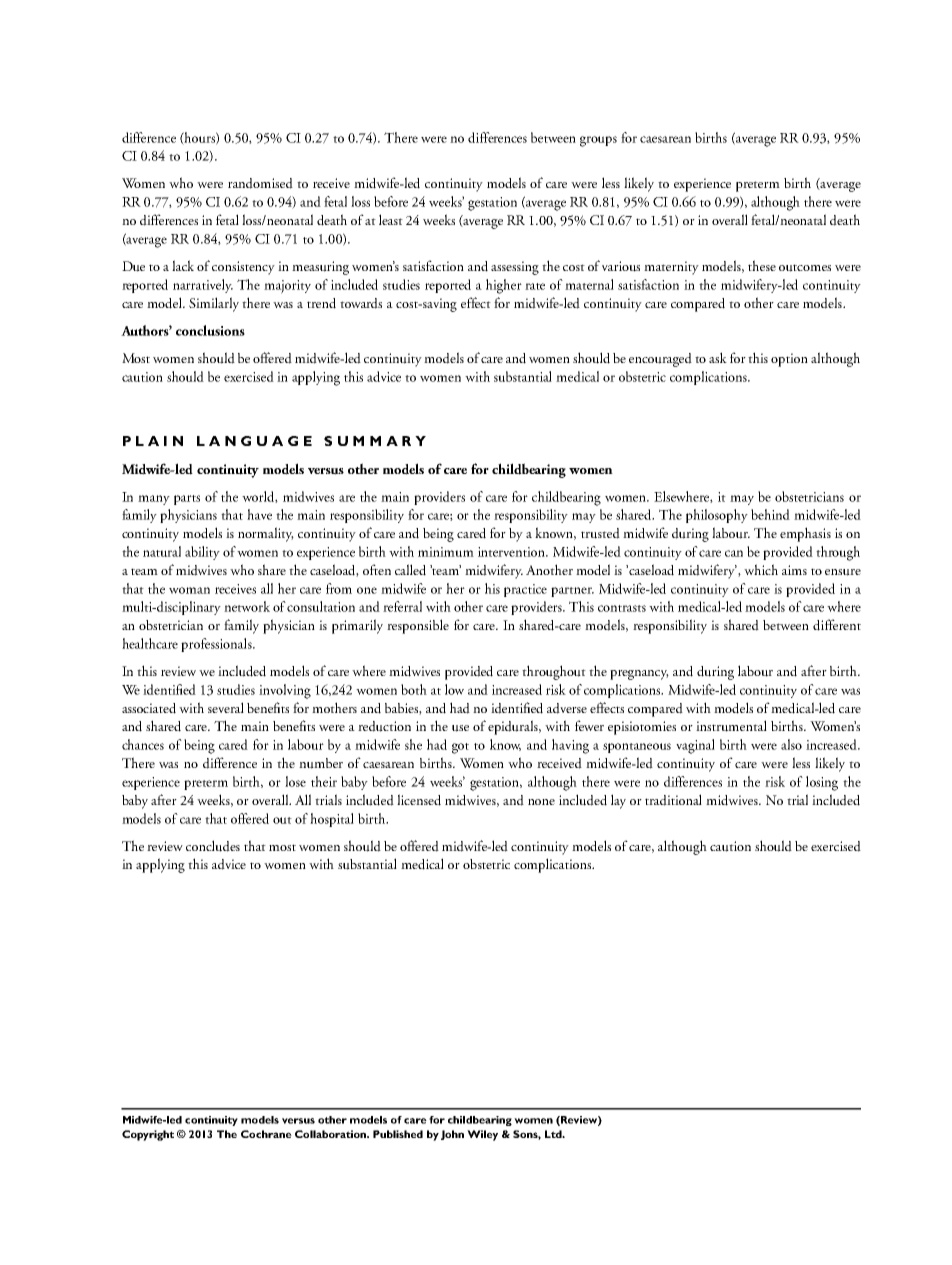  Describe the element at coordinates (260, 183) in the screenshot. I see `randomised` at that location.
